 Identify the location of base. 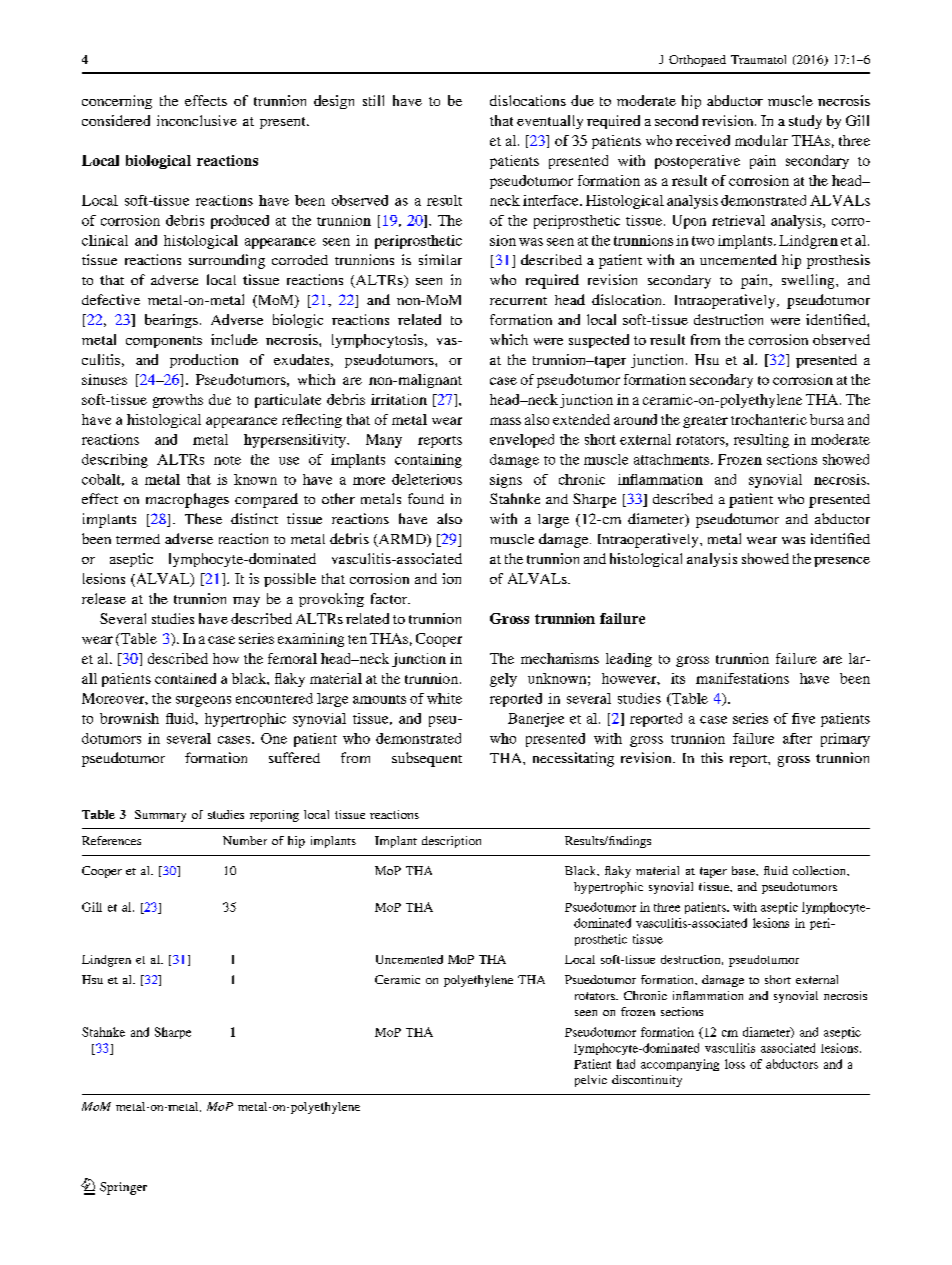
(744, 870).
